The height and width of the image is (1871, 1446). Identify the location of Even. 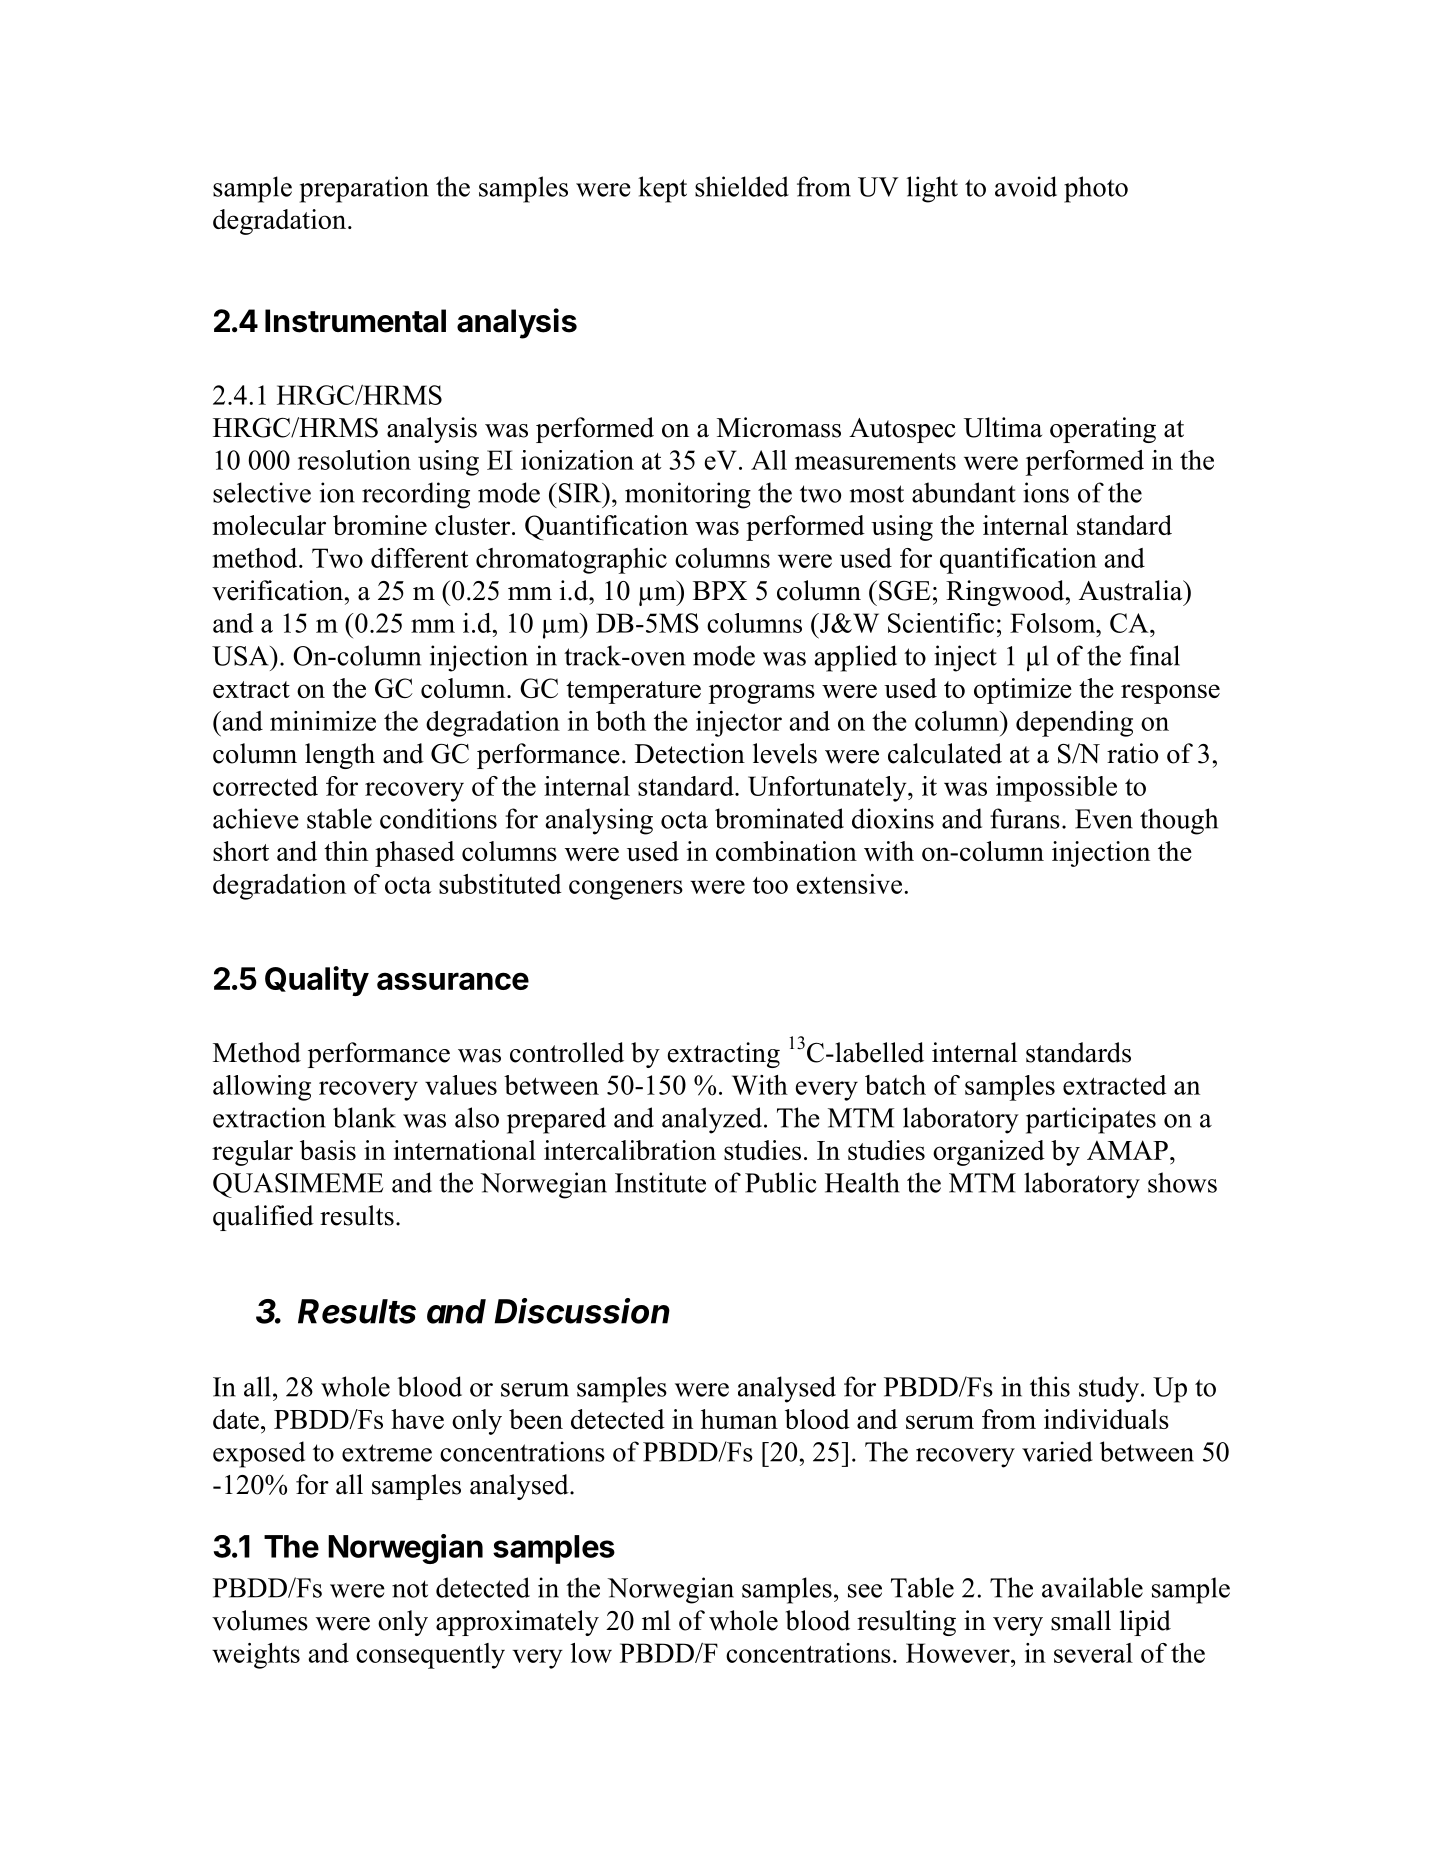
(1104, 819).
